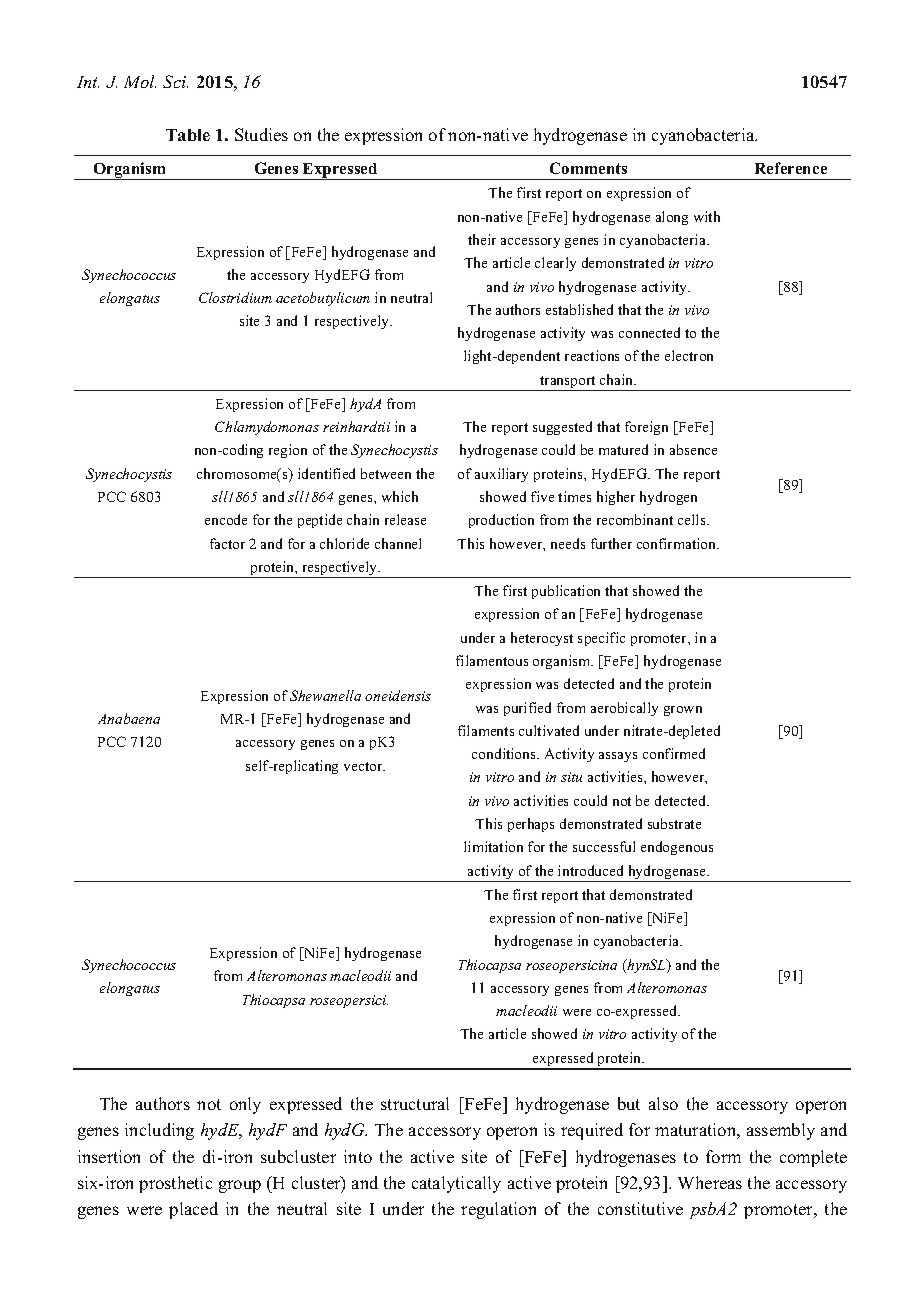 This page has height=1308, width=924. What do you see at coordinates (188, 135) in the page?
I see `Table` at bounding box center [188, 135].
